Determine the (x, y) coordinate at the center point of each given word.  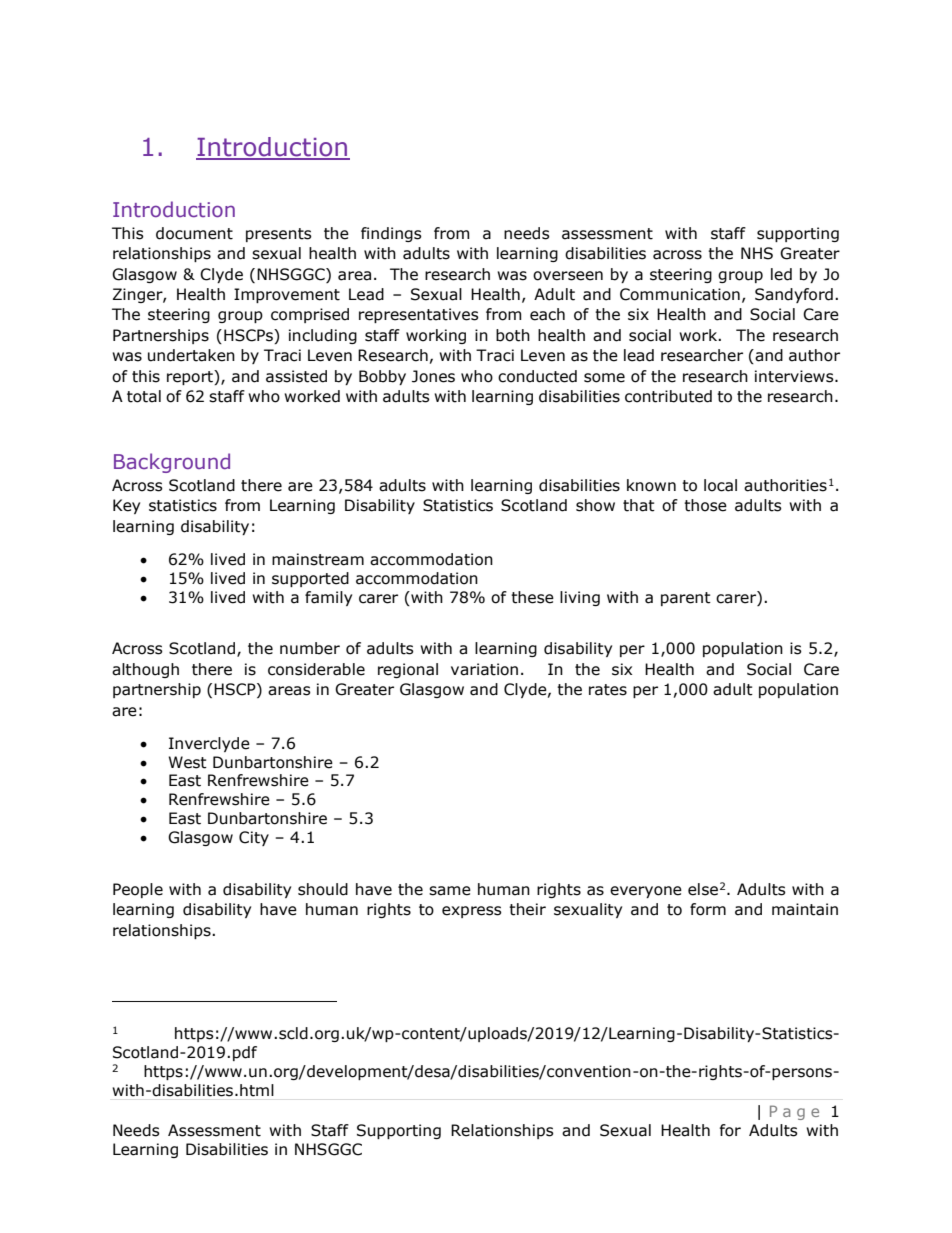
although (145, 670)
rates (608, 690)
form (708, 909)
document (194, 233)
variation (484, 669)
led (781, 274)
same (450, 891)
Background (172, 463)
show (595, 505)
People (138, 890)
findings (391, 234)
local (720, 485)
